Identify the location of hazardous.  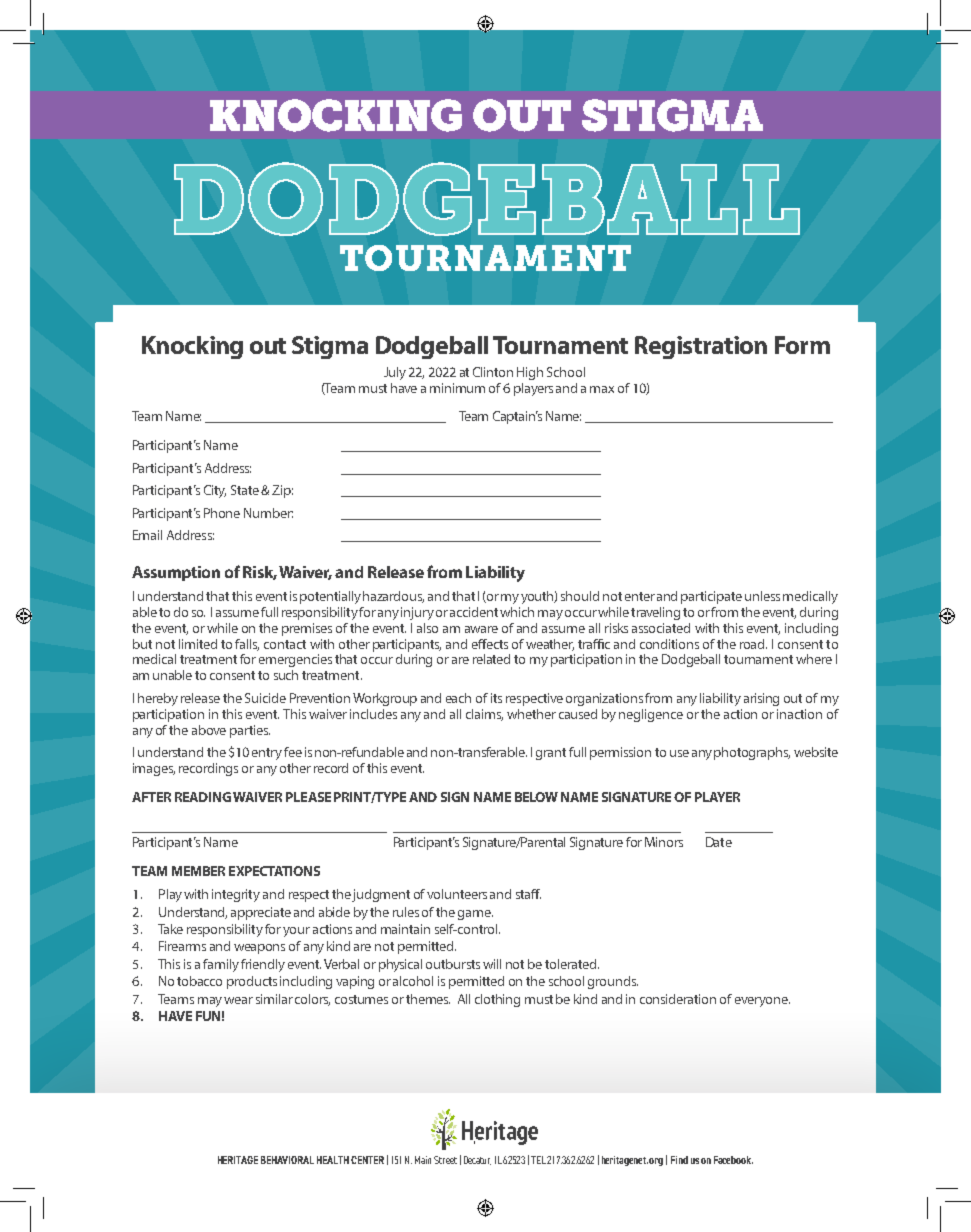
(393, 597).
